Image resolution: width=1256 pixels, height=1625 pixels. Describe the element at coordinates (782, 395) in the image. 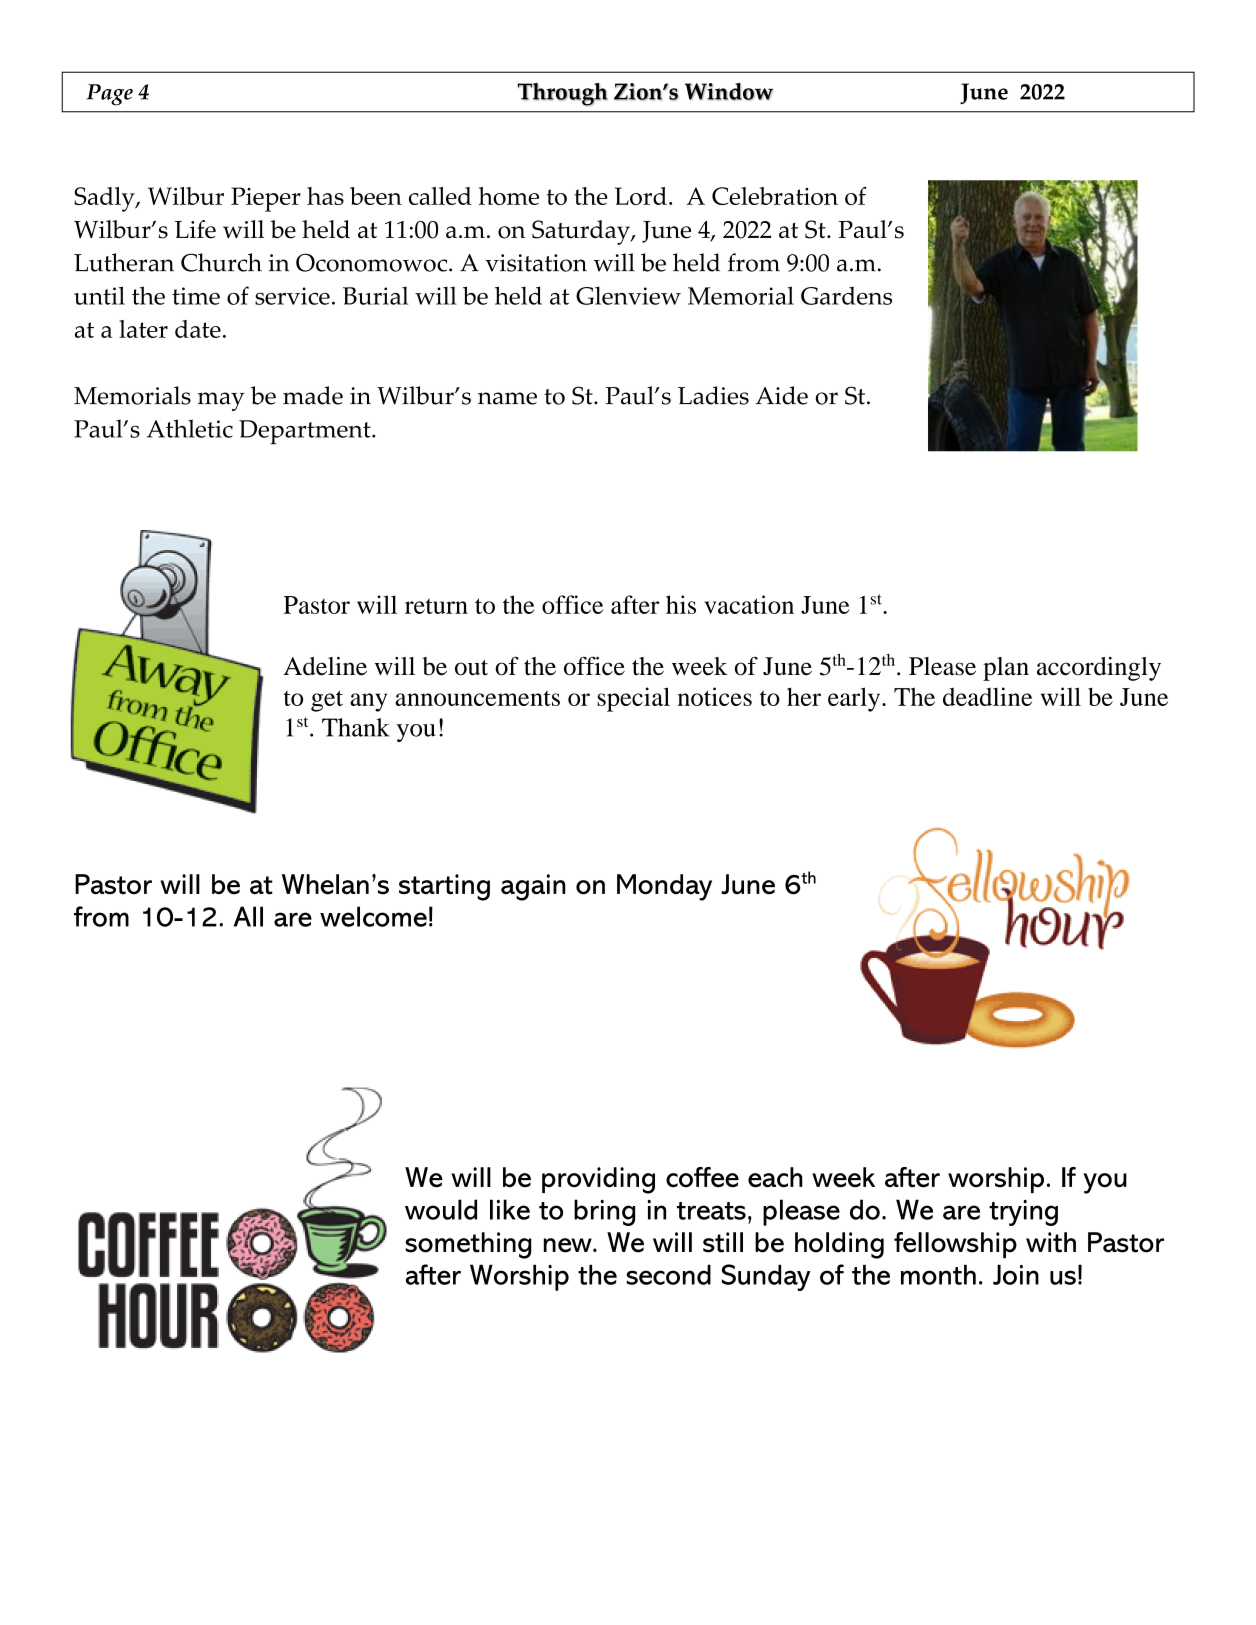

I see `Aide` at that location.
